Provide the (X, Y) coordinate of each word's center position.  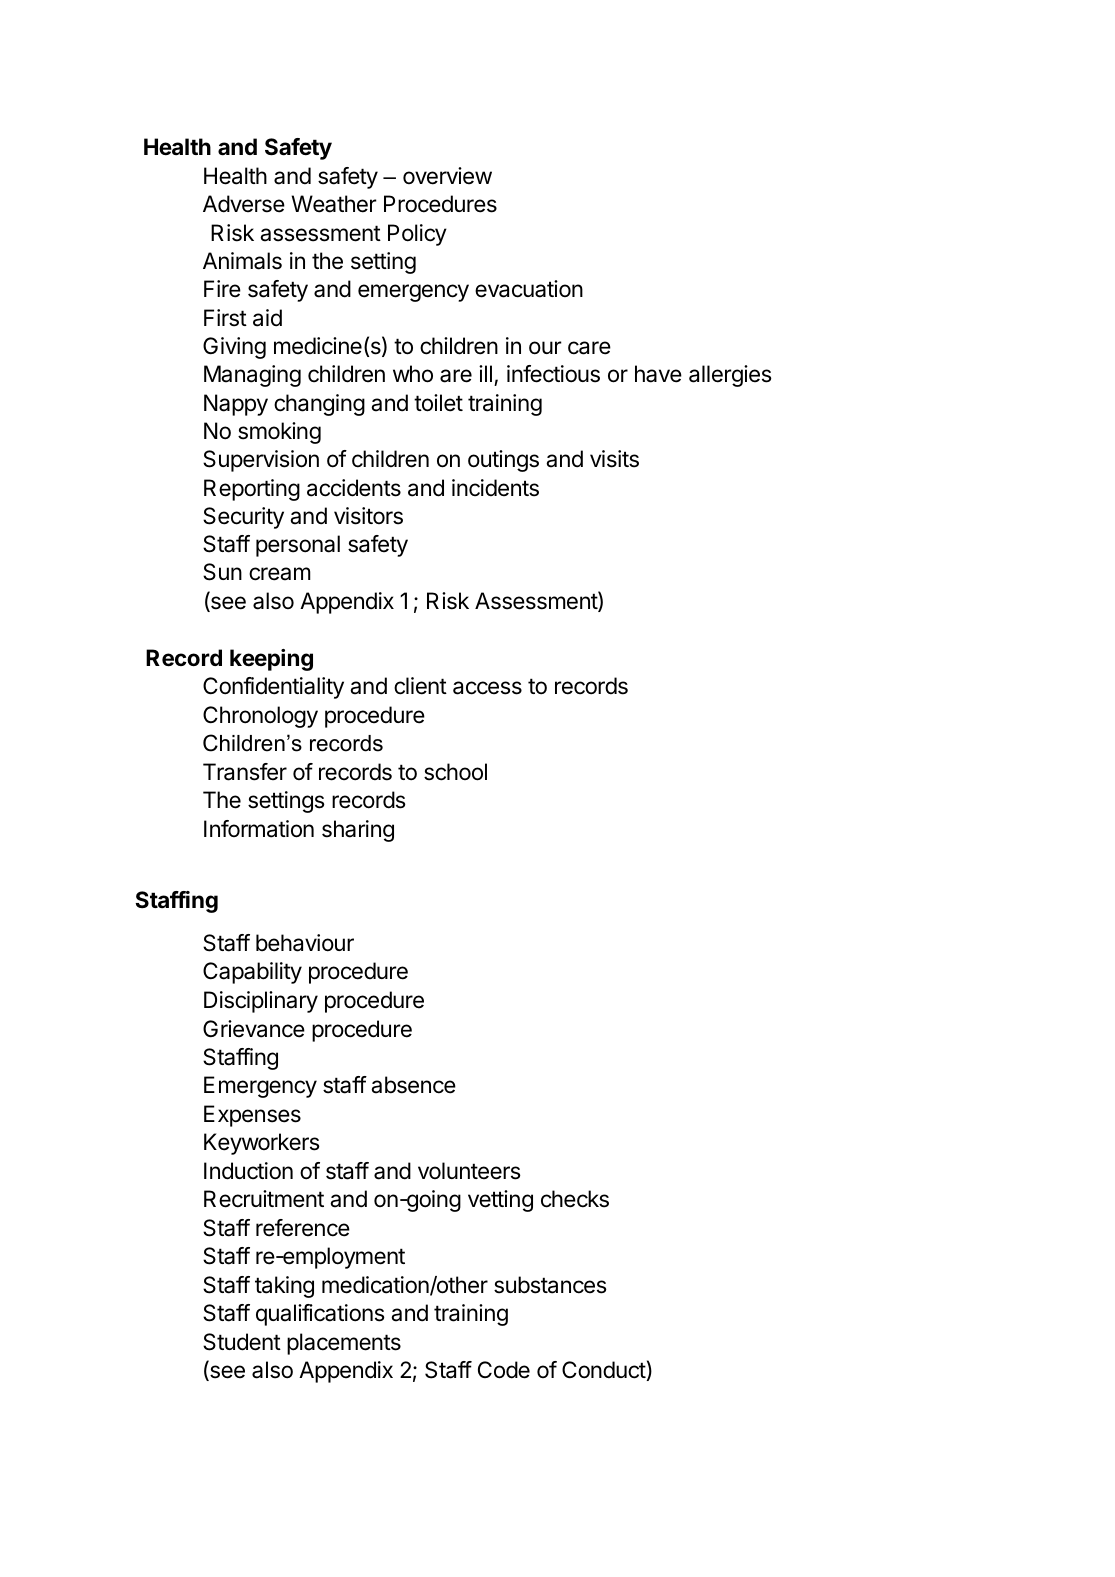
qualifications (320, 1315)
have (658, 374)
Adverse (244, 204)
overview (447, 176)
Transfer (245, 772)
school (455, 772)
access (487, 688)
